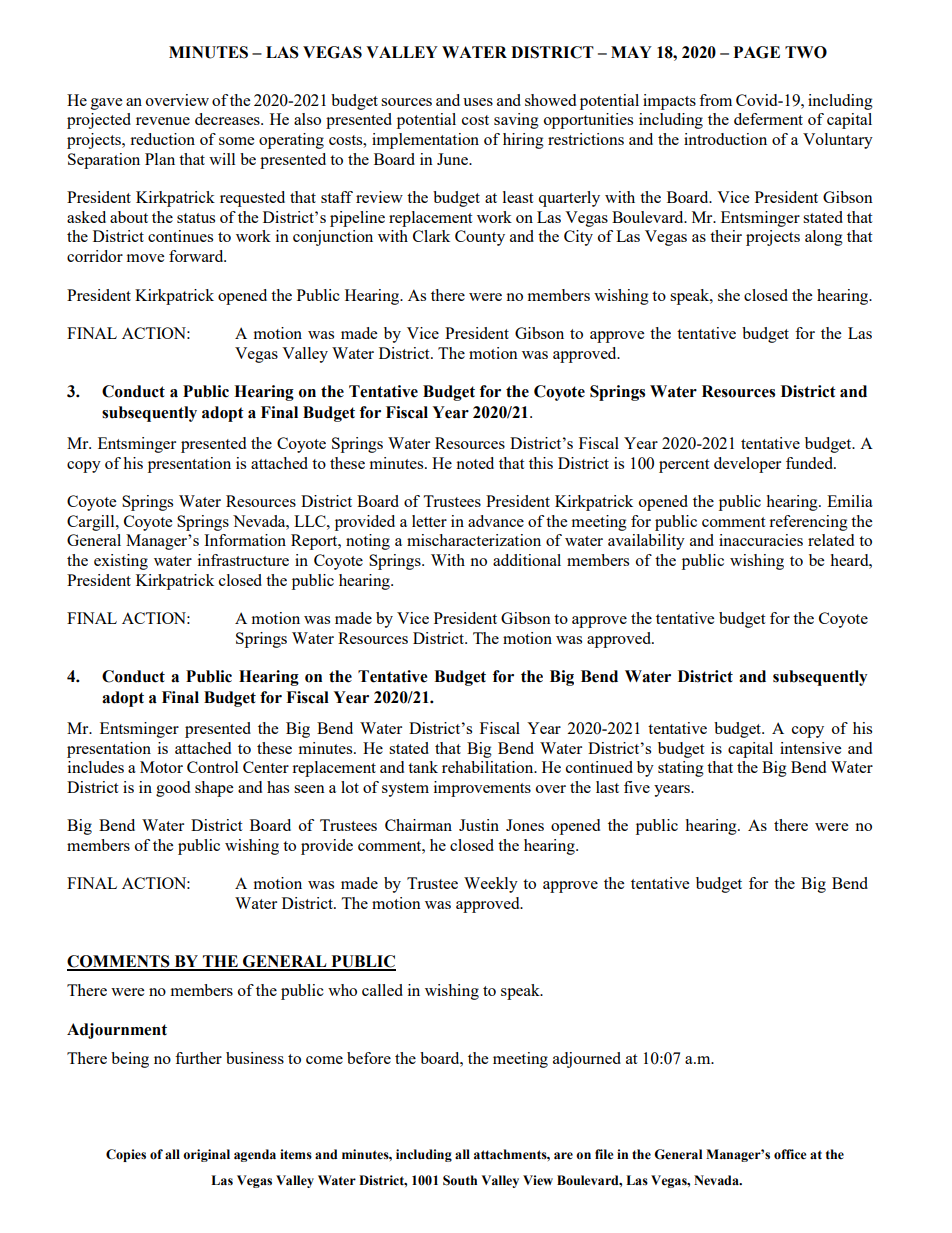  I want to click on PAGE, so click(757, 52).
